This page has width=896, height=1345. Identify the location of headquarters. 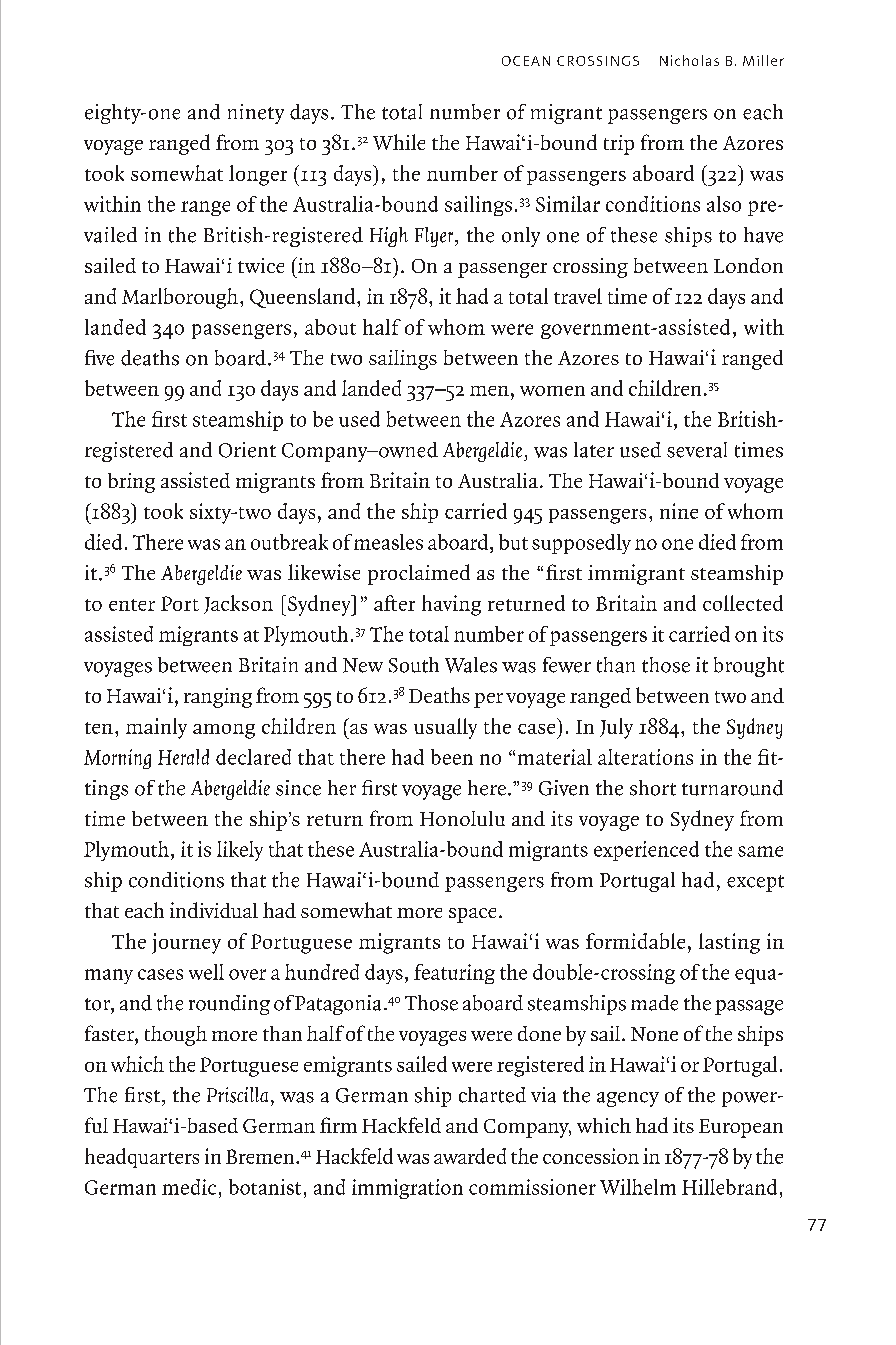
(142, 1158).
